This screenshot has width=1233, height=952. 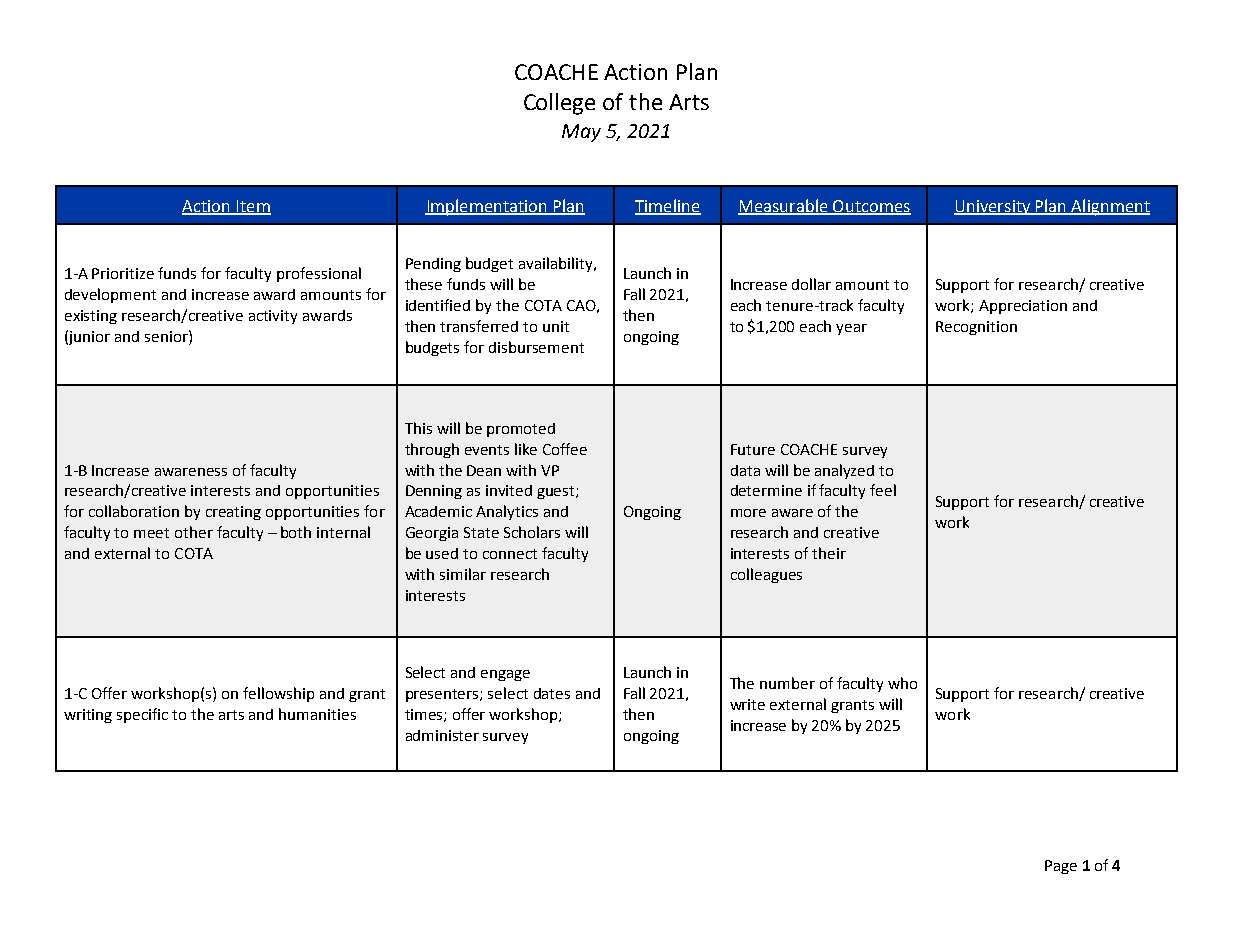 What do you see at coordinates (993, 207) in the screenshot?
I see `University` at bounding box center [993, 207].
